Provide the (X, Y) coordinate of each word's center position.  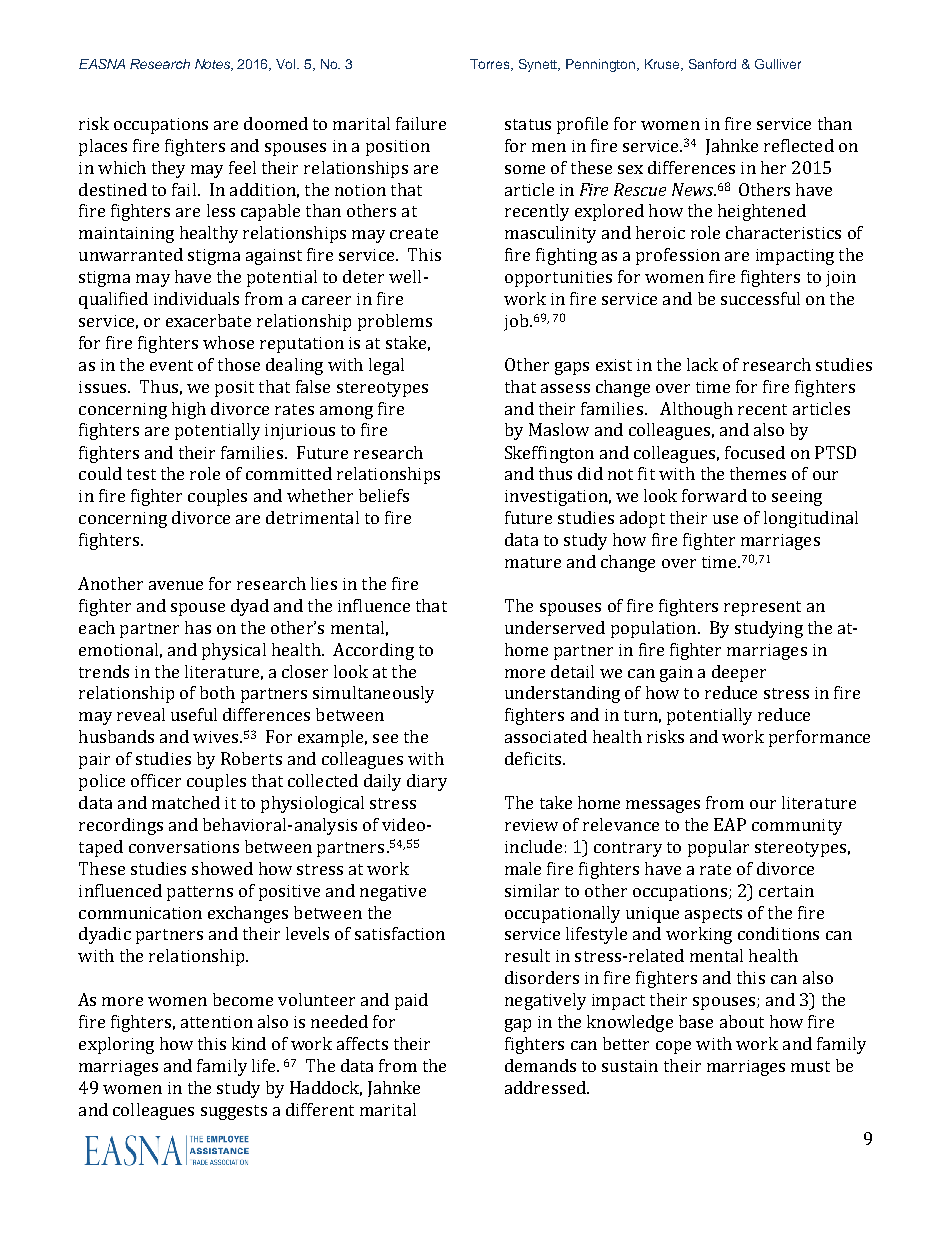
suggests (234, 1112)
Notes (214, 65)
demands (540, 1065)
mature (533, 562)
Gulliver (778, 64)
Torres (491, 65)
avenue (176, 585)
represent (762, 608)
